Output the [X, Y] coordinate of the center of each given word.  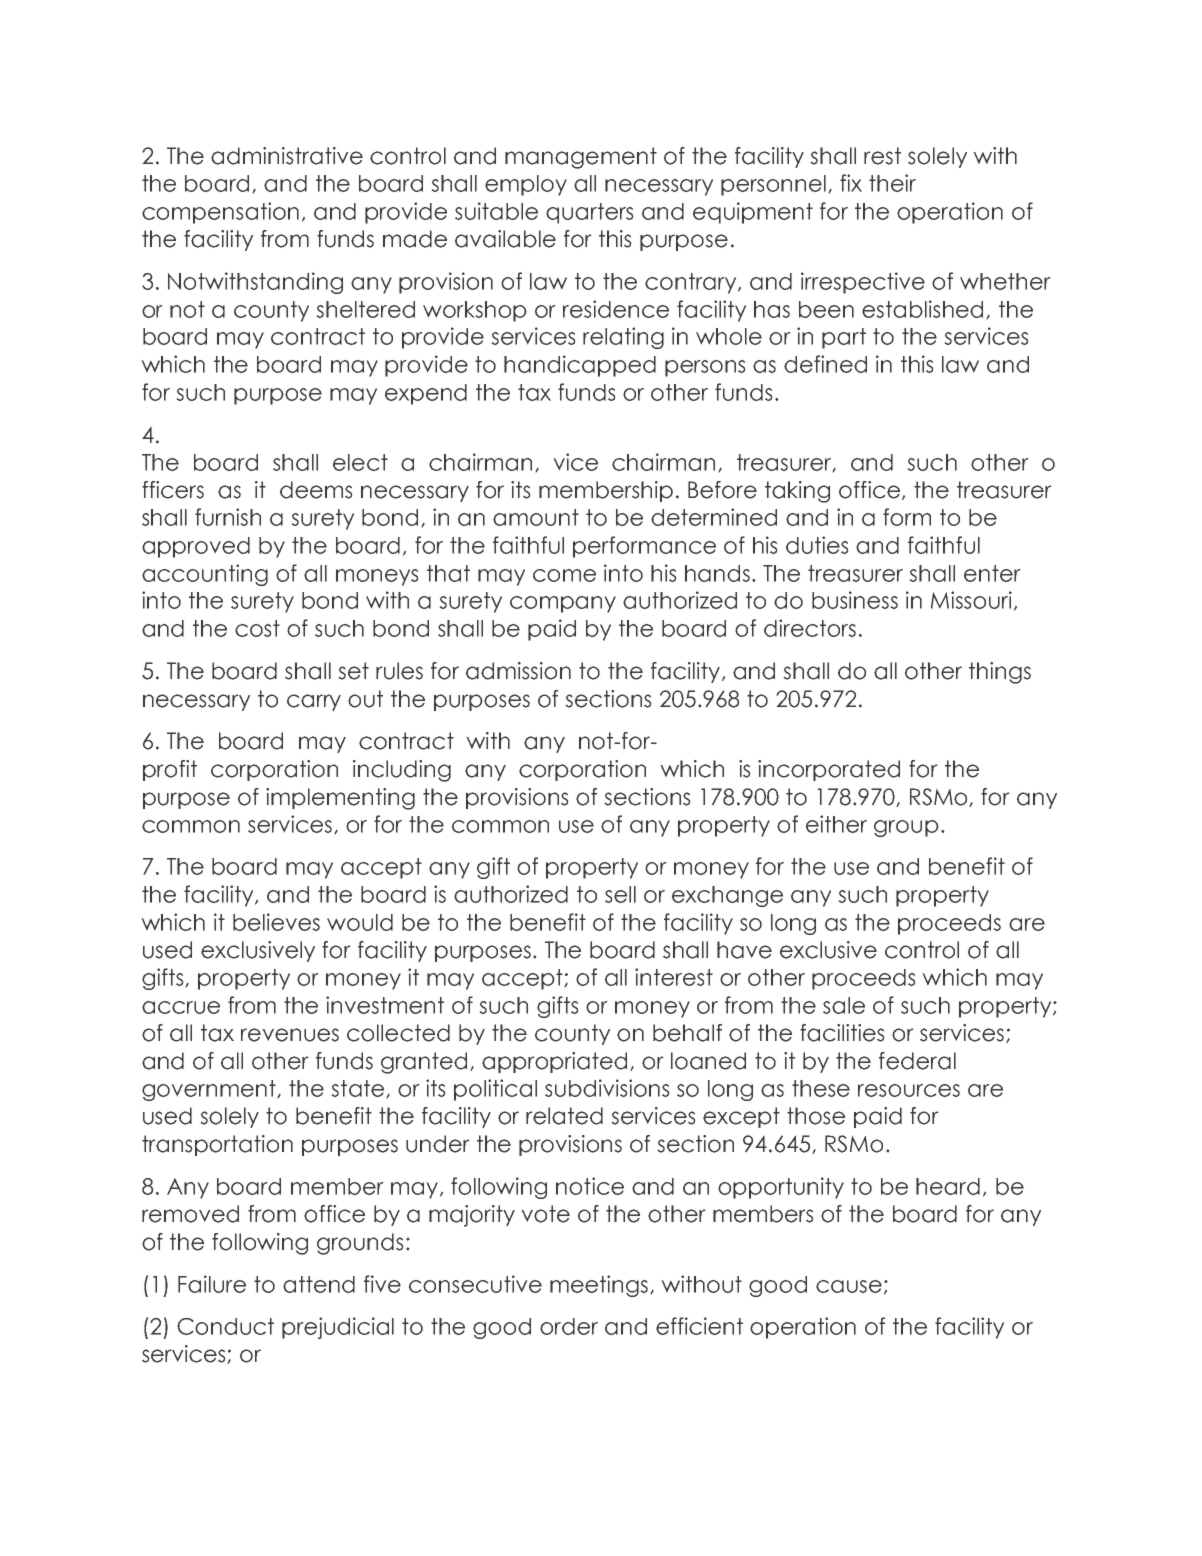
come [564, 575]
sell [620, 894]
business [855, 600]
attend [319, 1284]
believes [276, 922]
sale [844, 1005]
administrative [287, 156]
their [892, 183]
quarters [590, 213]
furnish [228, 517]
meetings [600, 1286]
